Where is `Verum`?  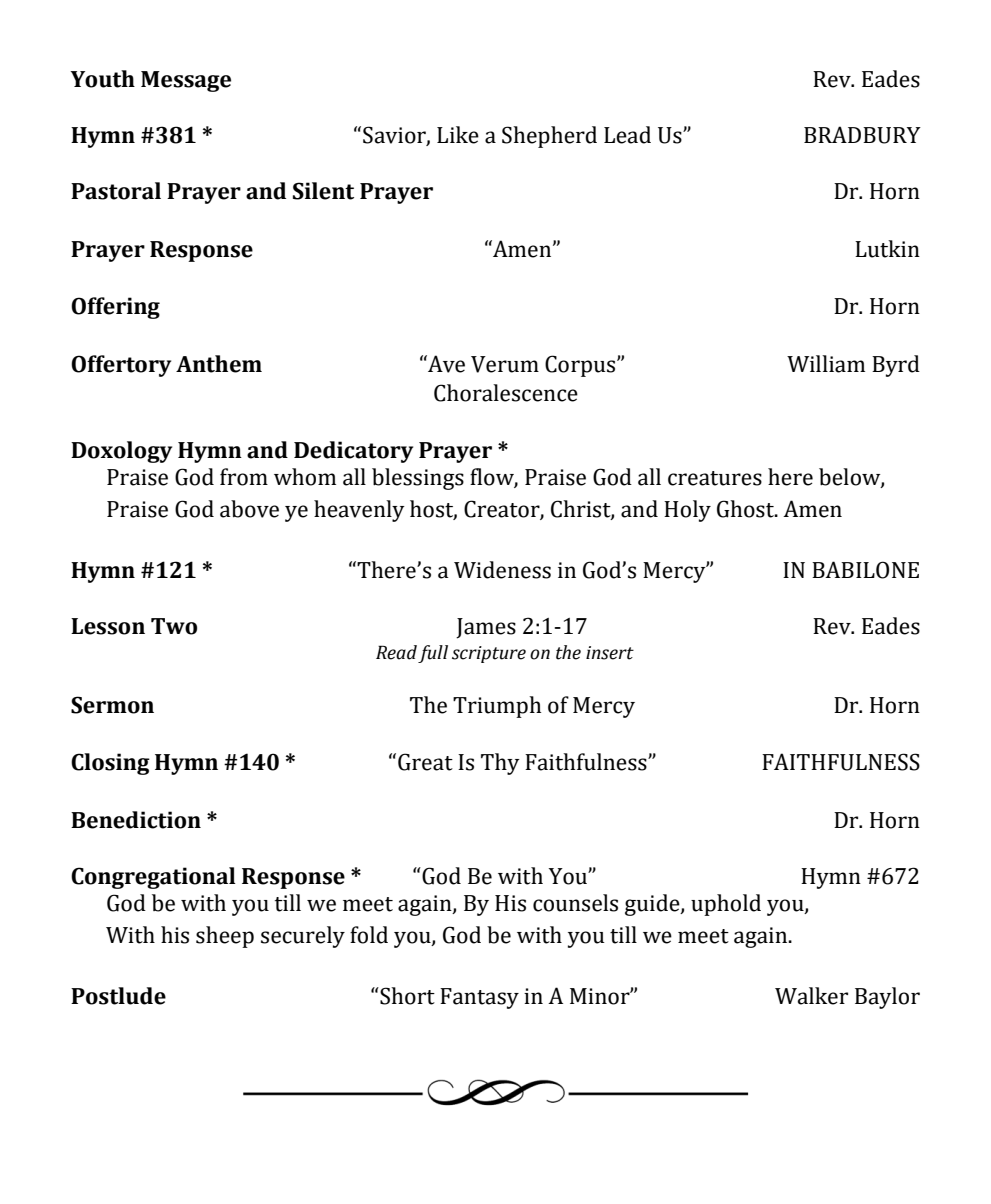 Verum is located at coordinates (505, 364).
